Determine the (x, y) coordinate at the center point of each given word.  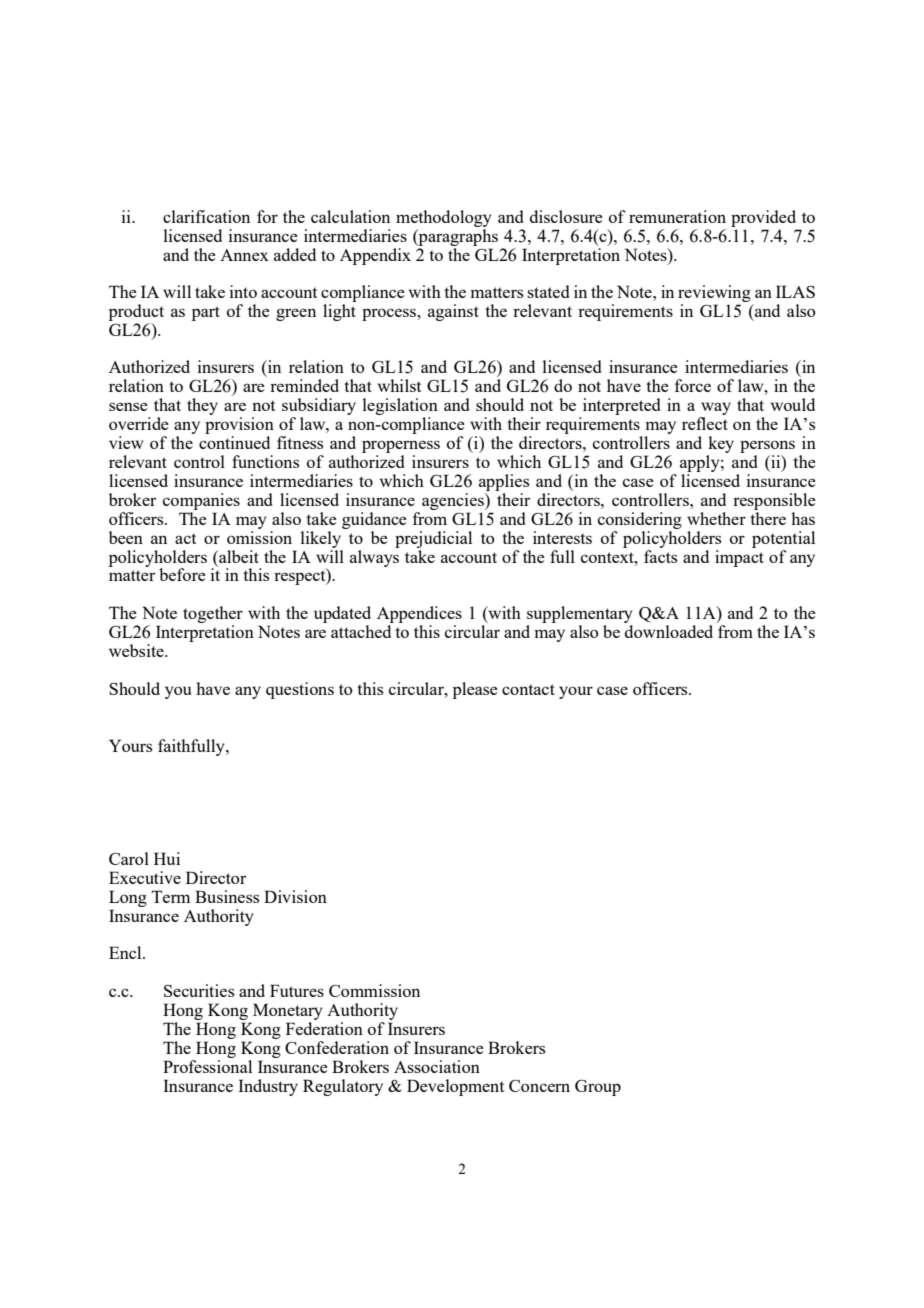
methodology (444, 218)
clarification (206, 216)
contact (528, 689)
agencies (454, 501)
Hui (167, 858)
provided (763, 218)
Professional (207, 1066)
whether (716, 518)
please (475, 690)
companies (201, 501)
